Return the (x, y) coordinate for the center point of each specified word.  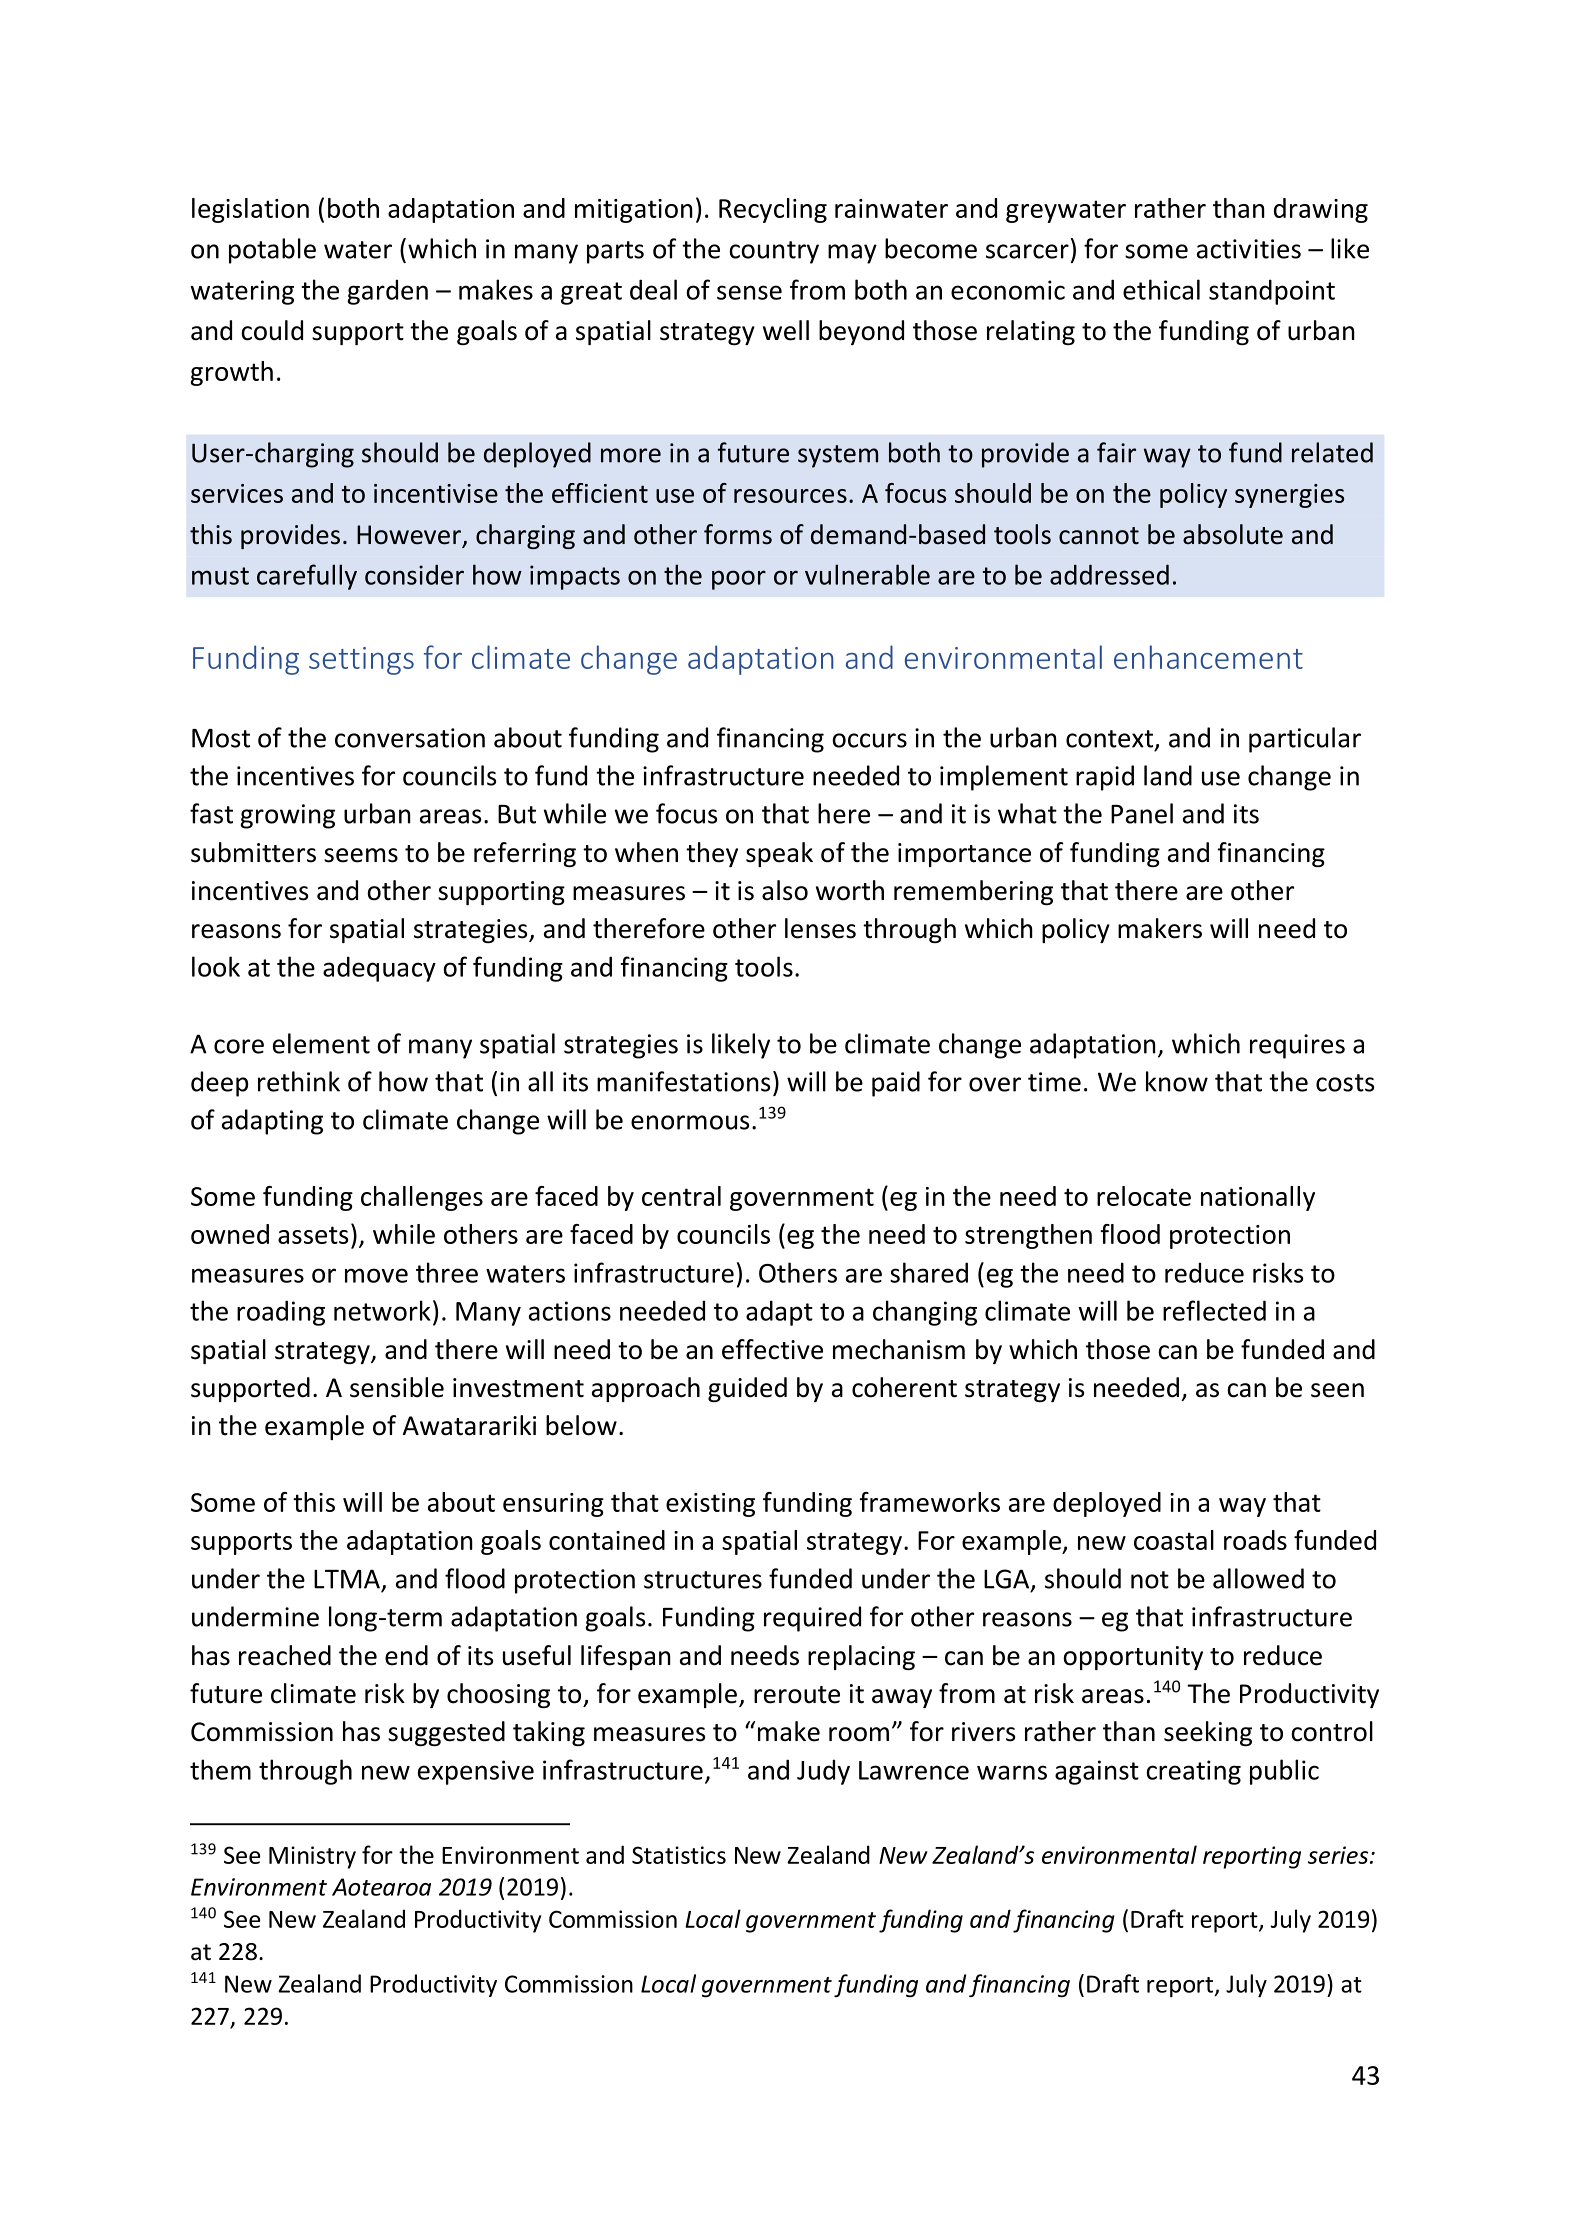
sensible (397, 1387)
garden (387, 292)
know (1177, 1081)
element (321, 1043)
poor (739, 580)
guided (747, 1389)
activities (1249, 249)
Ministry (312, 1857)
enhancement (1208, 657)
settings (361, 661)
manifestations (683, 1081)
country (774, 252)
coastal (1174, 1540)
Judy (823, 1772)
